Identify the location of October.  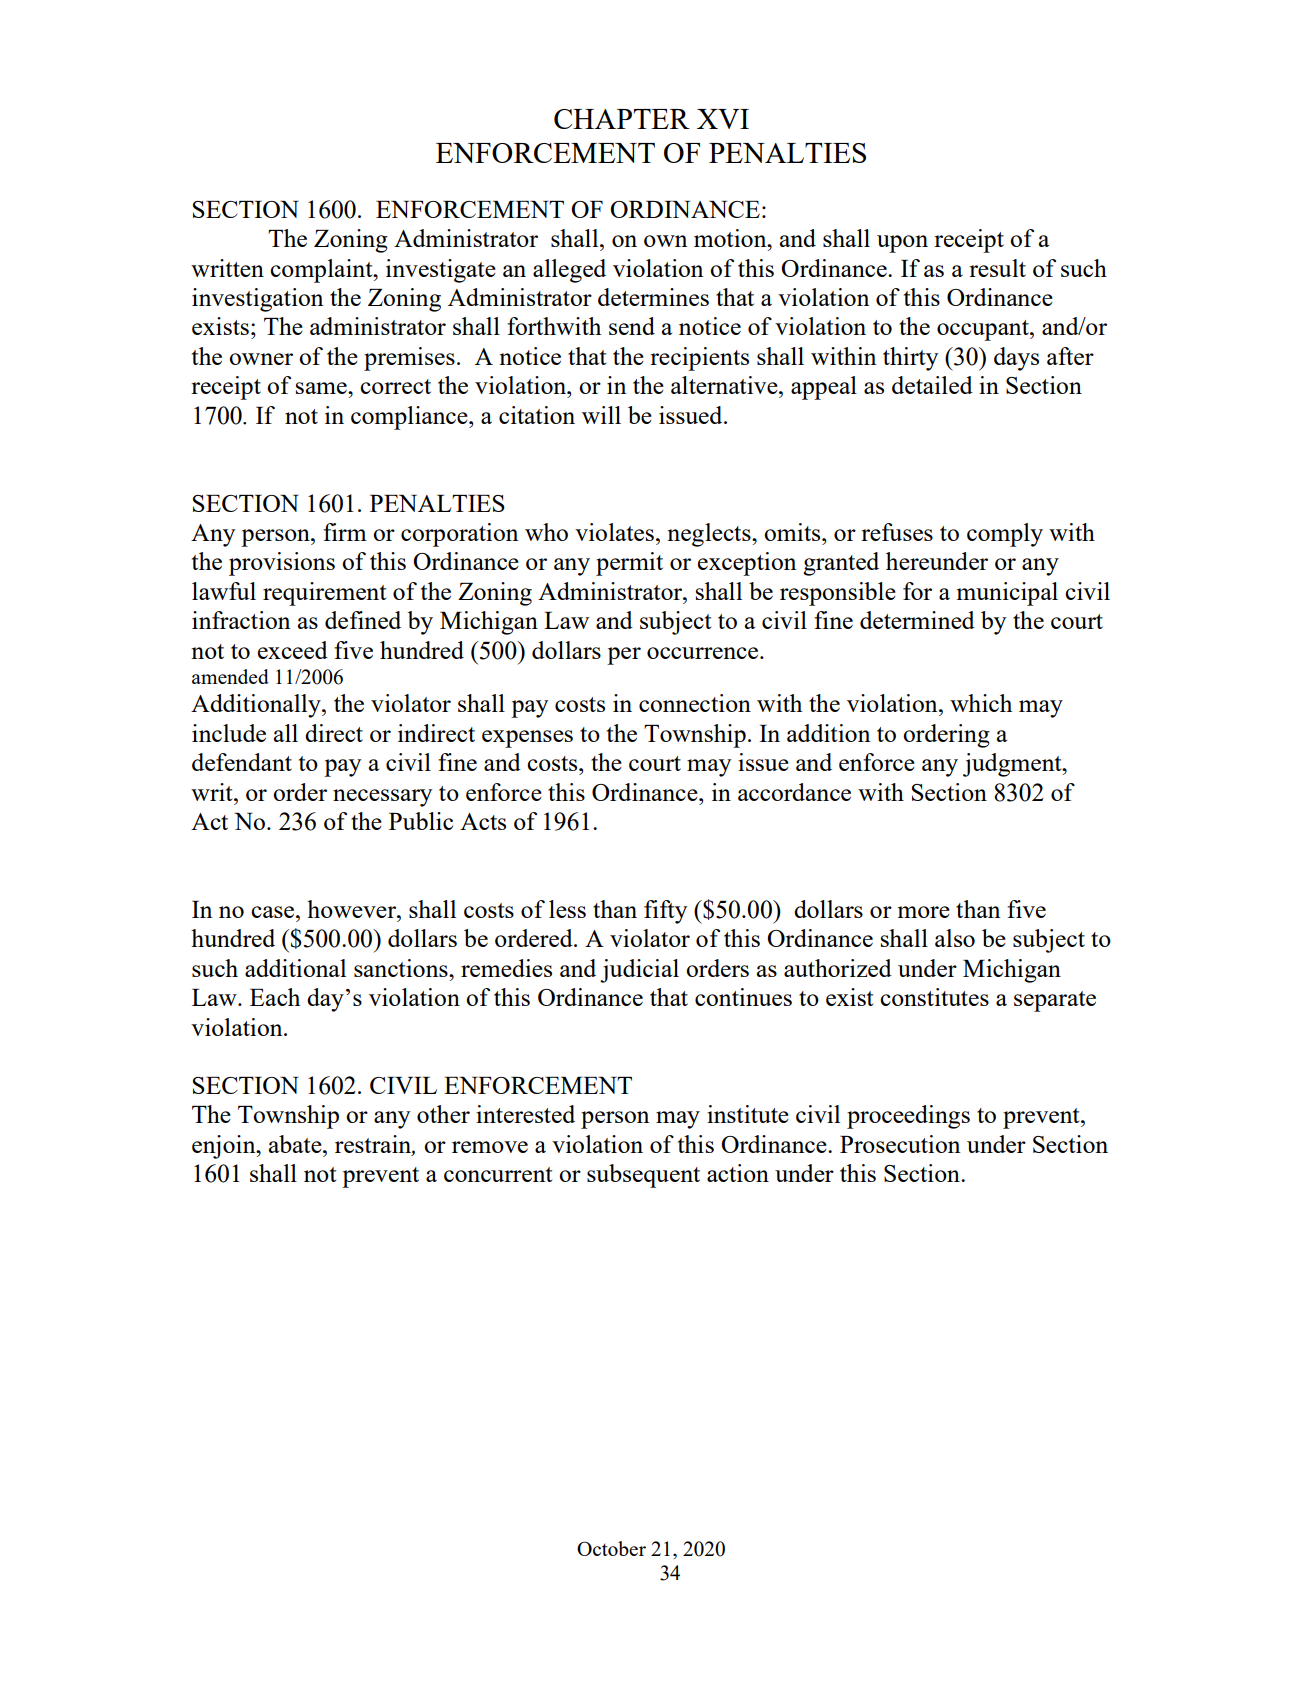
(611, 1548).
